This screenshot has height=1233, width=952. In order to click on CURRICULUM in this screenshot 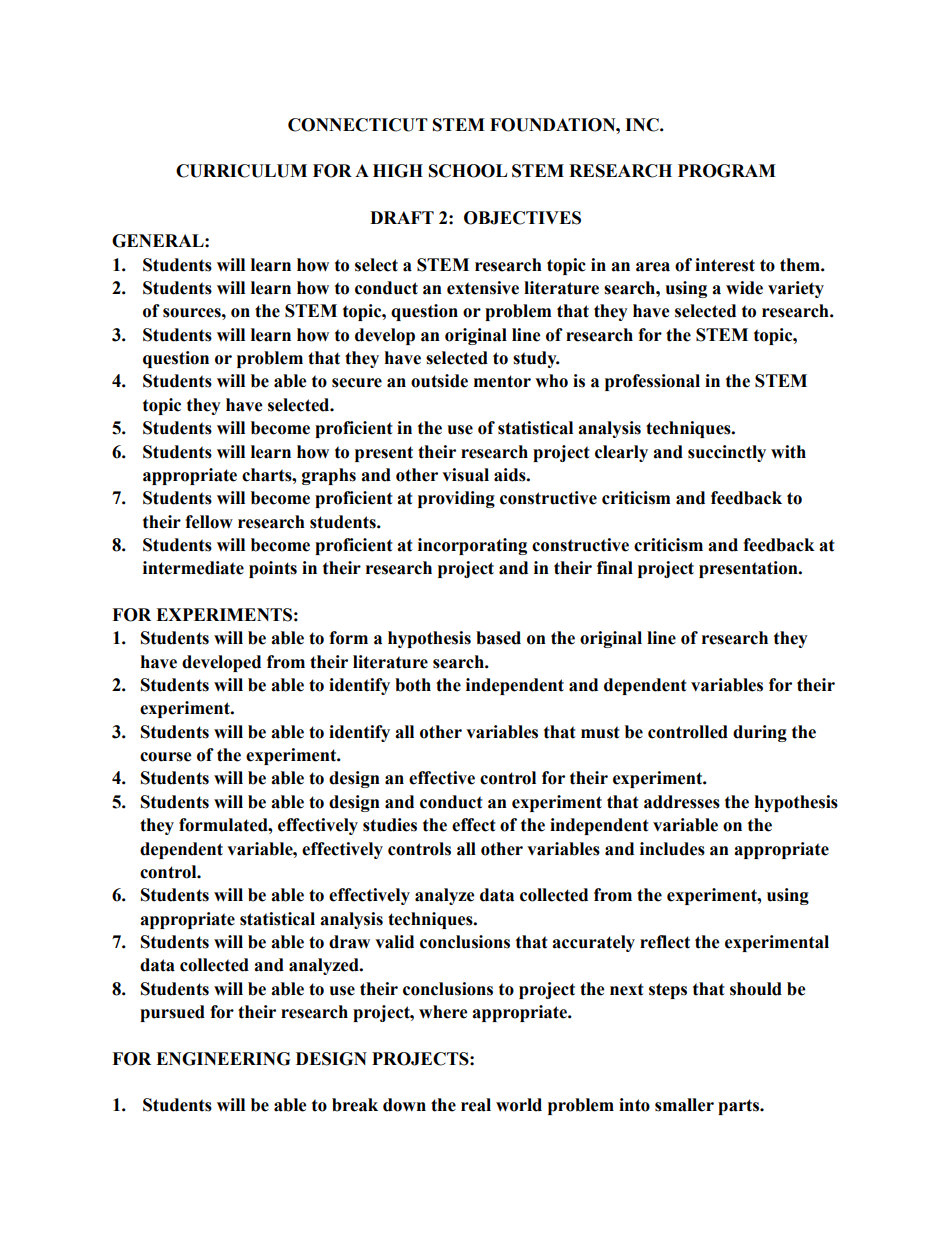, I will do `click(241, 171)`.
